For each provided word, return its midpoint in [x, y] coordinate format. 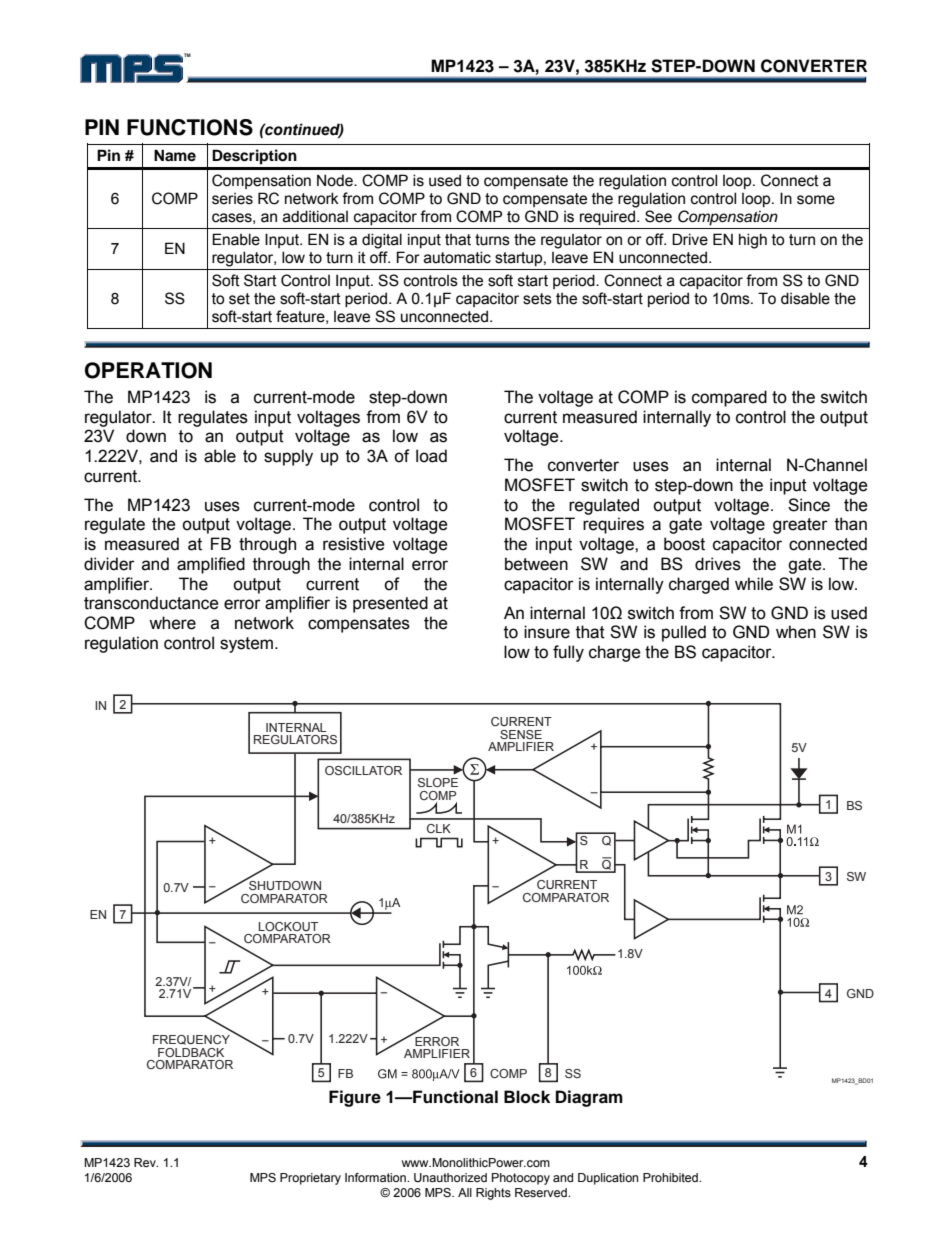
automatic [457, 257]
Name [175, 155]
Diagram [589, 1098]
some [816, 200]
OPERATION [148, 370]
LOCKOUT [288, 926]
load [431, 456]
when [796, 632]
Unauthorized [450, 1177]
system [248, 645]
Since [809, 505]
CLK [439, 828]
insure [547, 632]
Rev [146, 1162]
